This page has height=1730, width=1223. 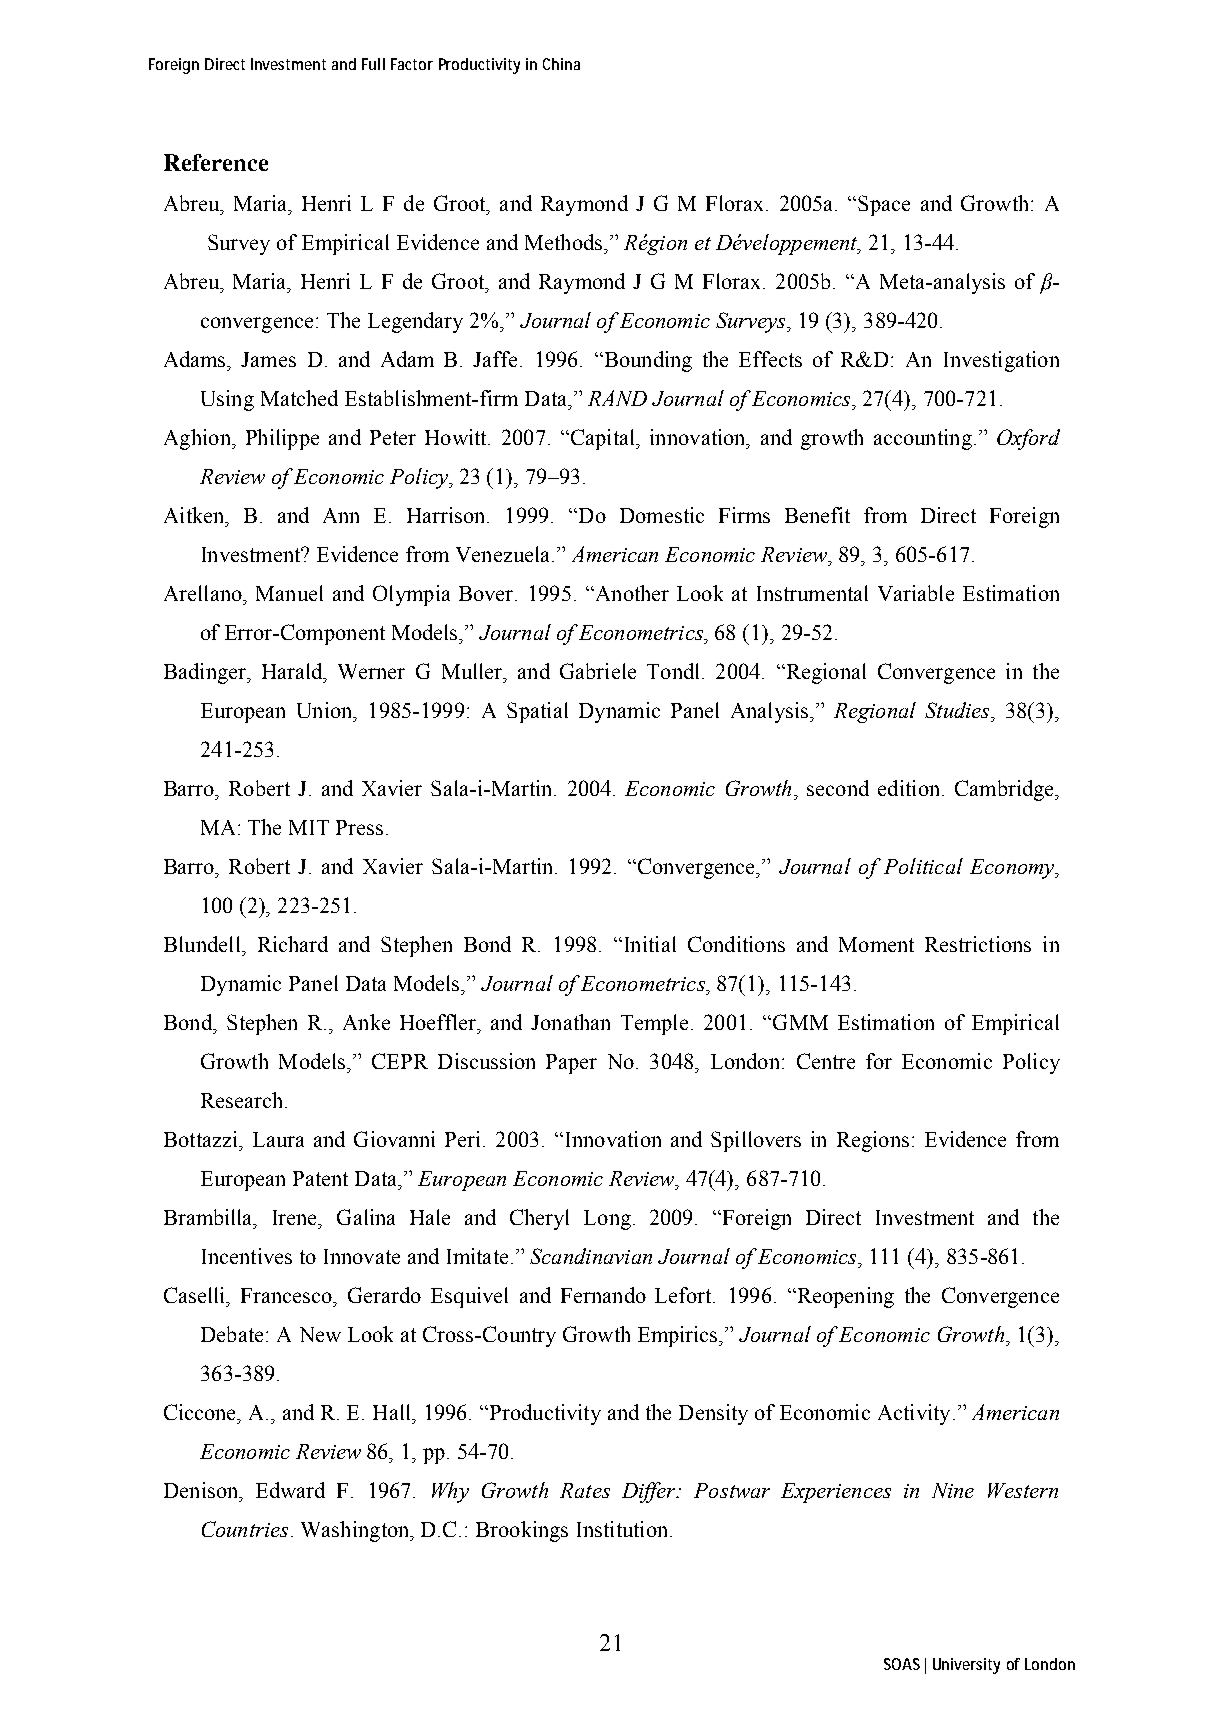 What do you see at coordinates (602, 439) in the page?
I see `Capital` at bounding box center [602, 439].
